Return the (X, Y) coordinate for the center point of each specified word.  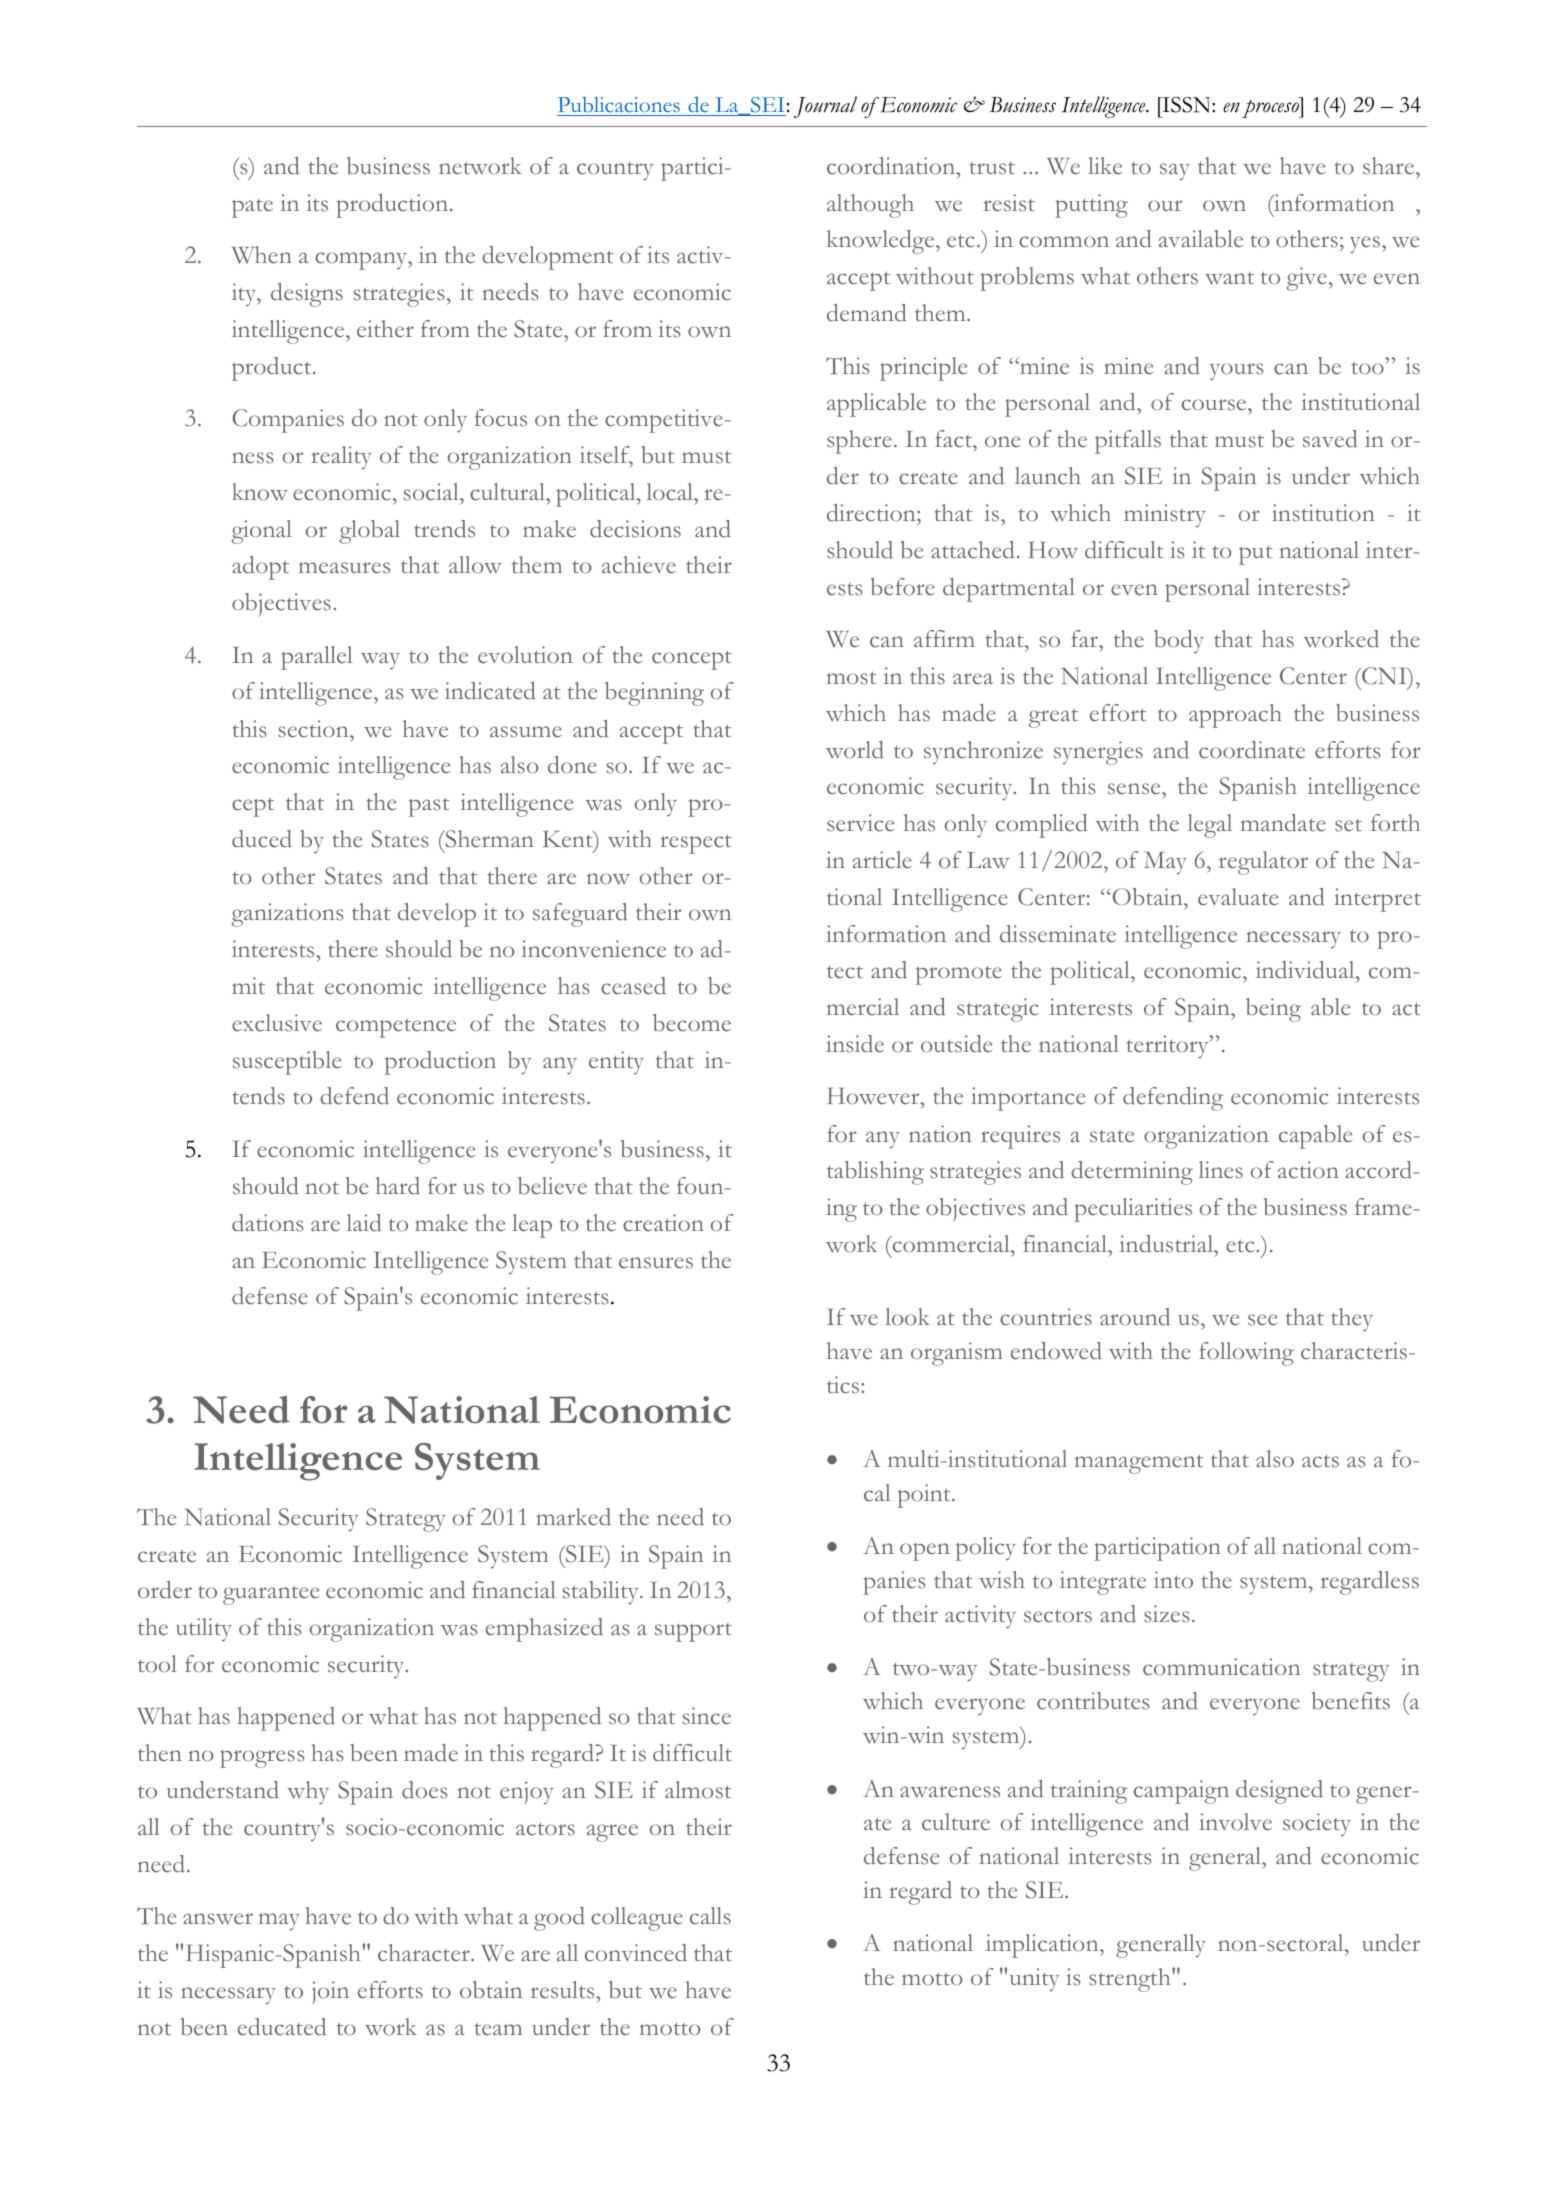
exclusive (277, 1023)
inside (855, 1044)
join (330, 1993)
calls (710, 1916)
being (1273, 1010)
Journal (825, 107)
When (262, 255)
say (1175, 172)
